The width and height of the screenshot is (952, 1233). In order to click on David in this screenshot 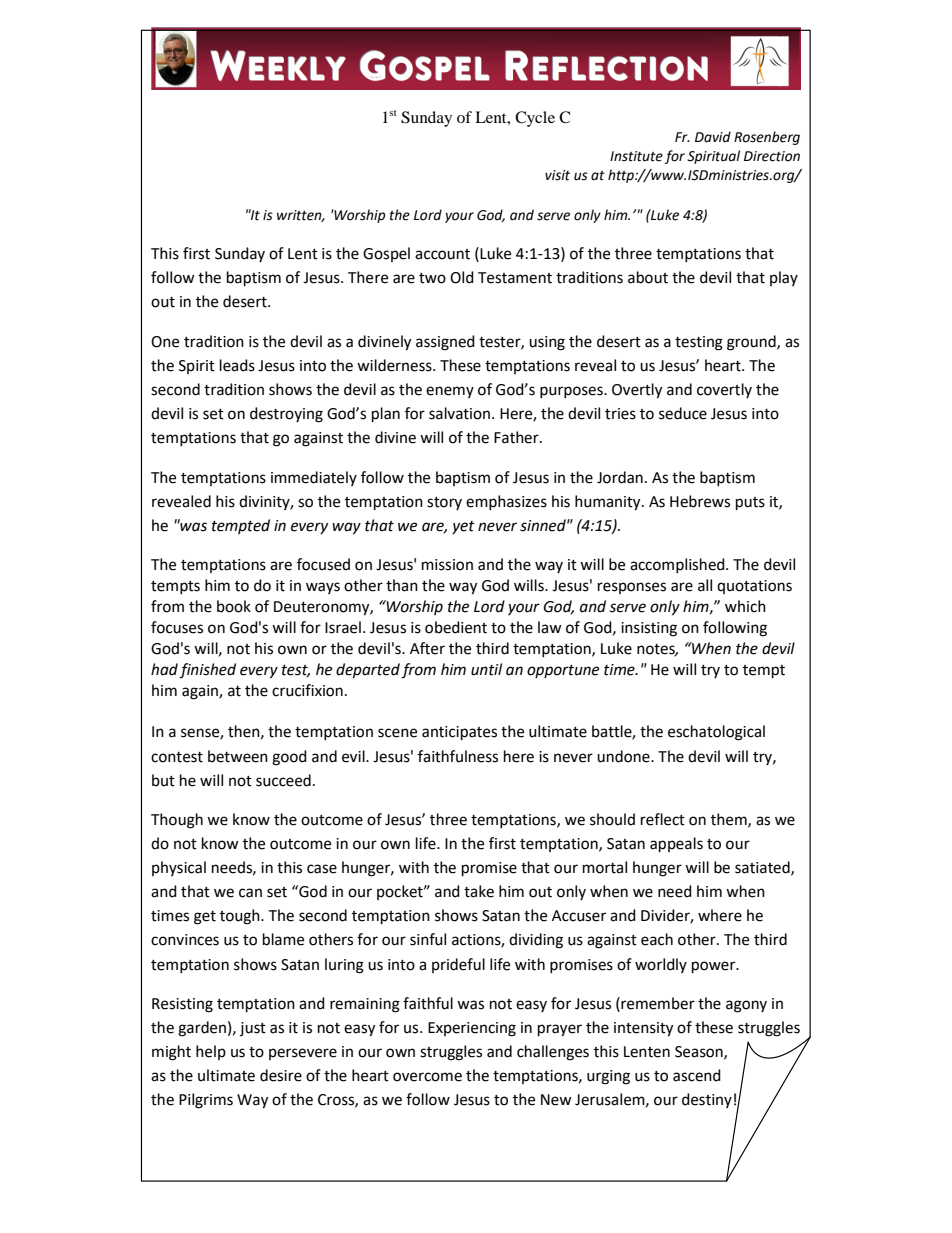, I will do `click(713, 137)`.
